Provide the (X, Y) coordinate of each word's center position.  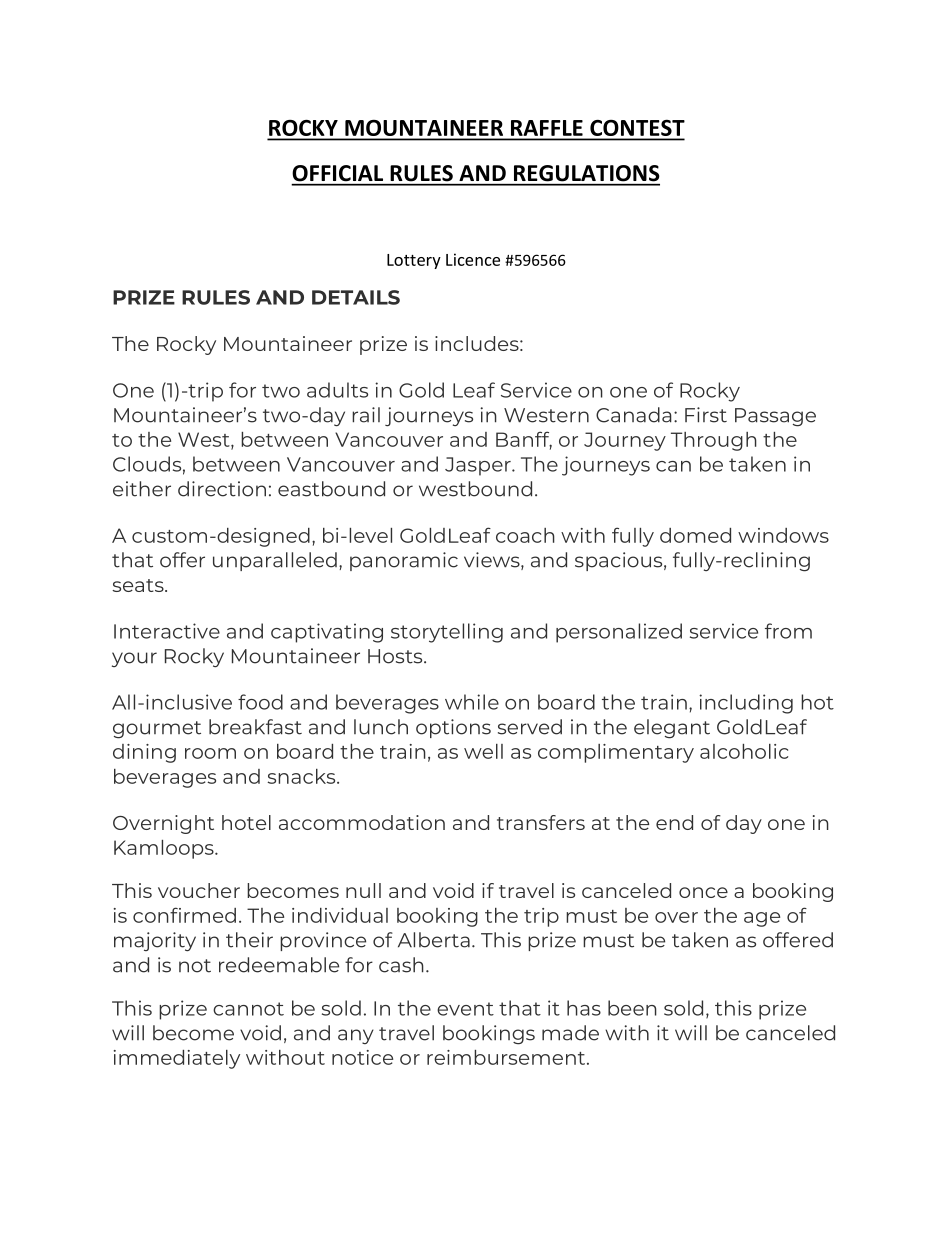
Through (714, 441)
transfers (541, 822)
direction (222, 489)
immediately (177, 1059)
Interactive (167, 631)
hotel (246, 822)
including (746, 704)
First (706, 415)
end (674, 822)
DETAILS (356, 297)
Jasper (479, 466)
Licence (473, 259)
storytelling (447, 633)
